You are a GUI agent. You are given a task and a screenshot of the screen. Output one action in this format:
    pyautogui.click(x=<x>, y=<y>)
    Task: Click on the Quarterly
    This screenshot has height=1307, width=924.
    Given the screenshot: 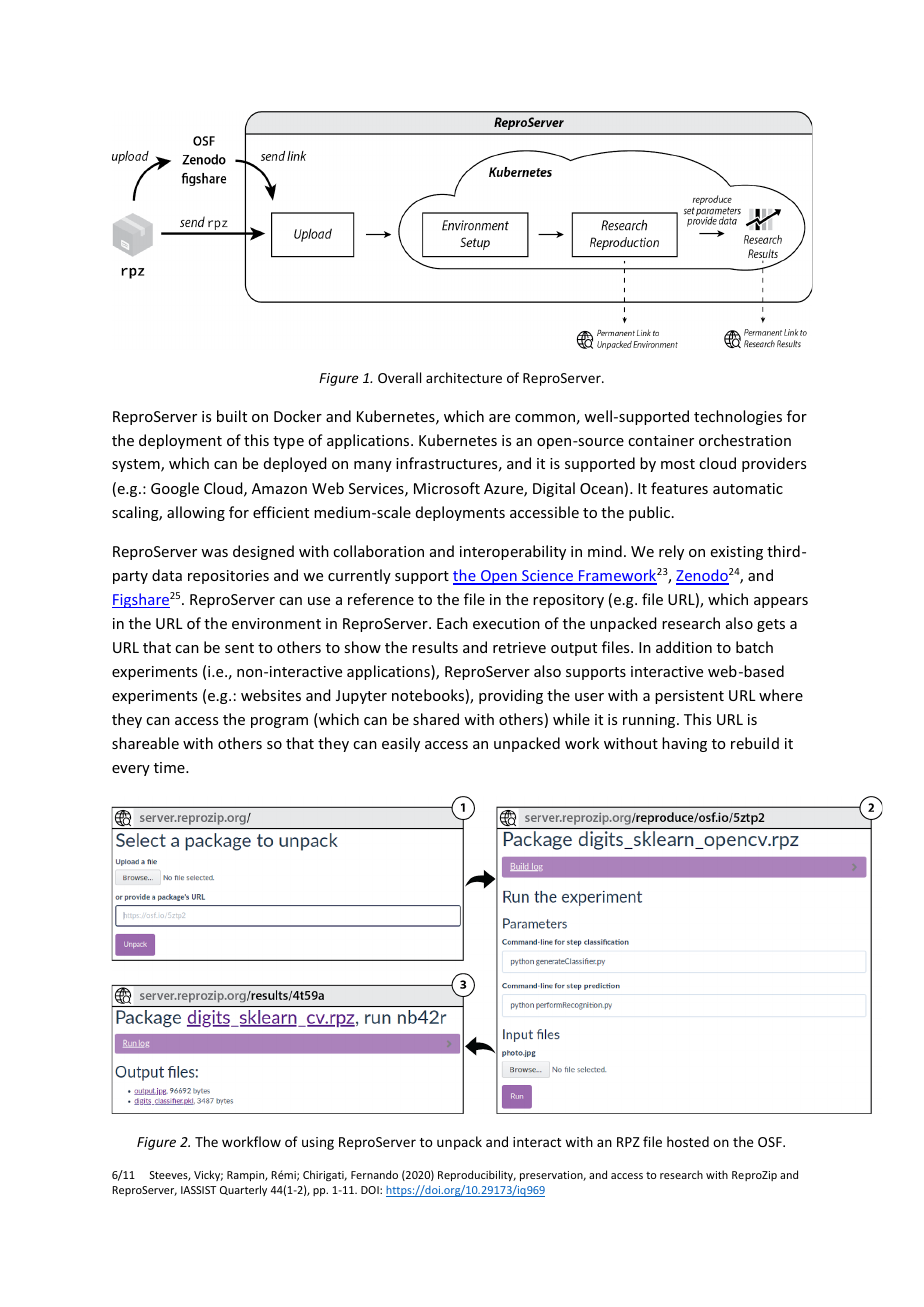 What is the action you would take?
    pyautogui.click(x=243, y=1190)
